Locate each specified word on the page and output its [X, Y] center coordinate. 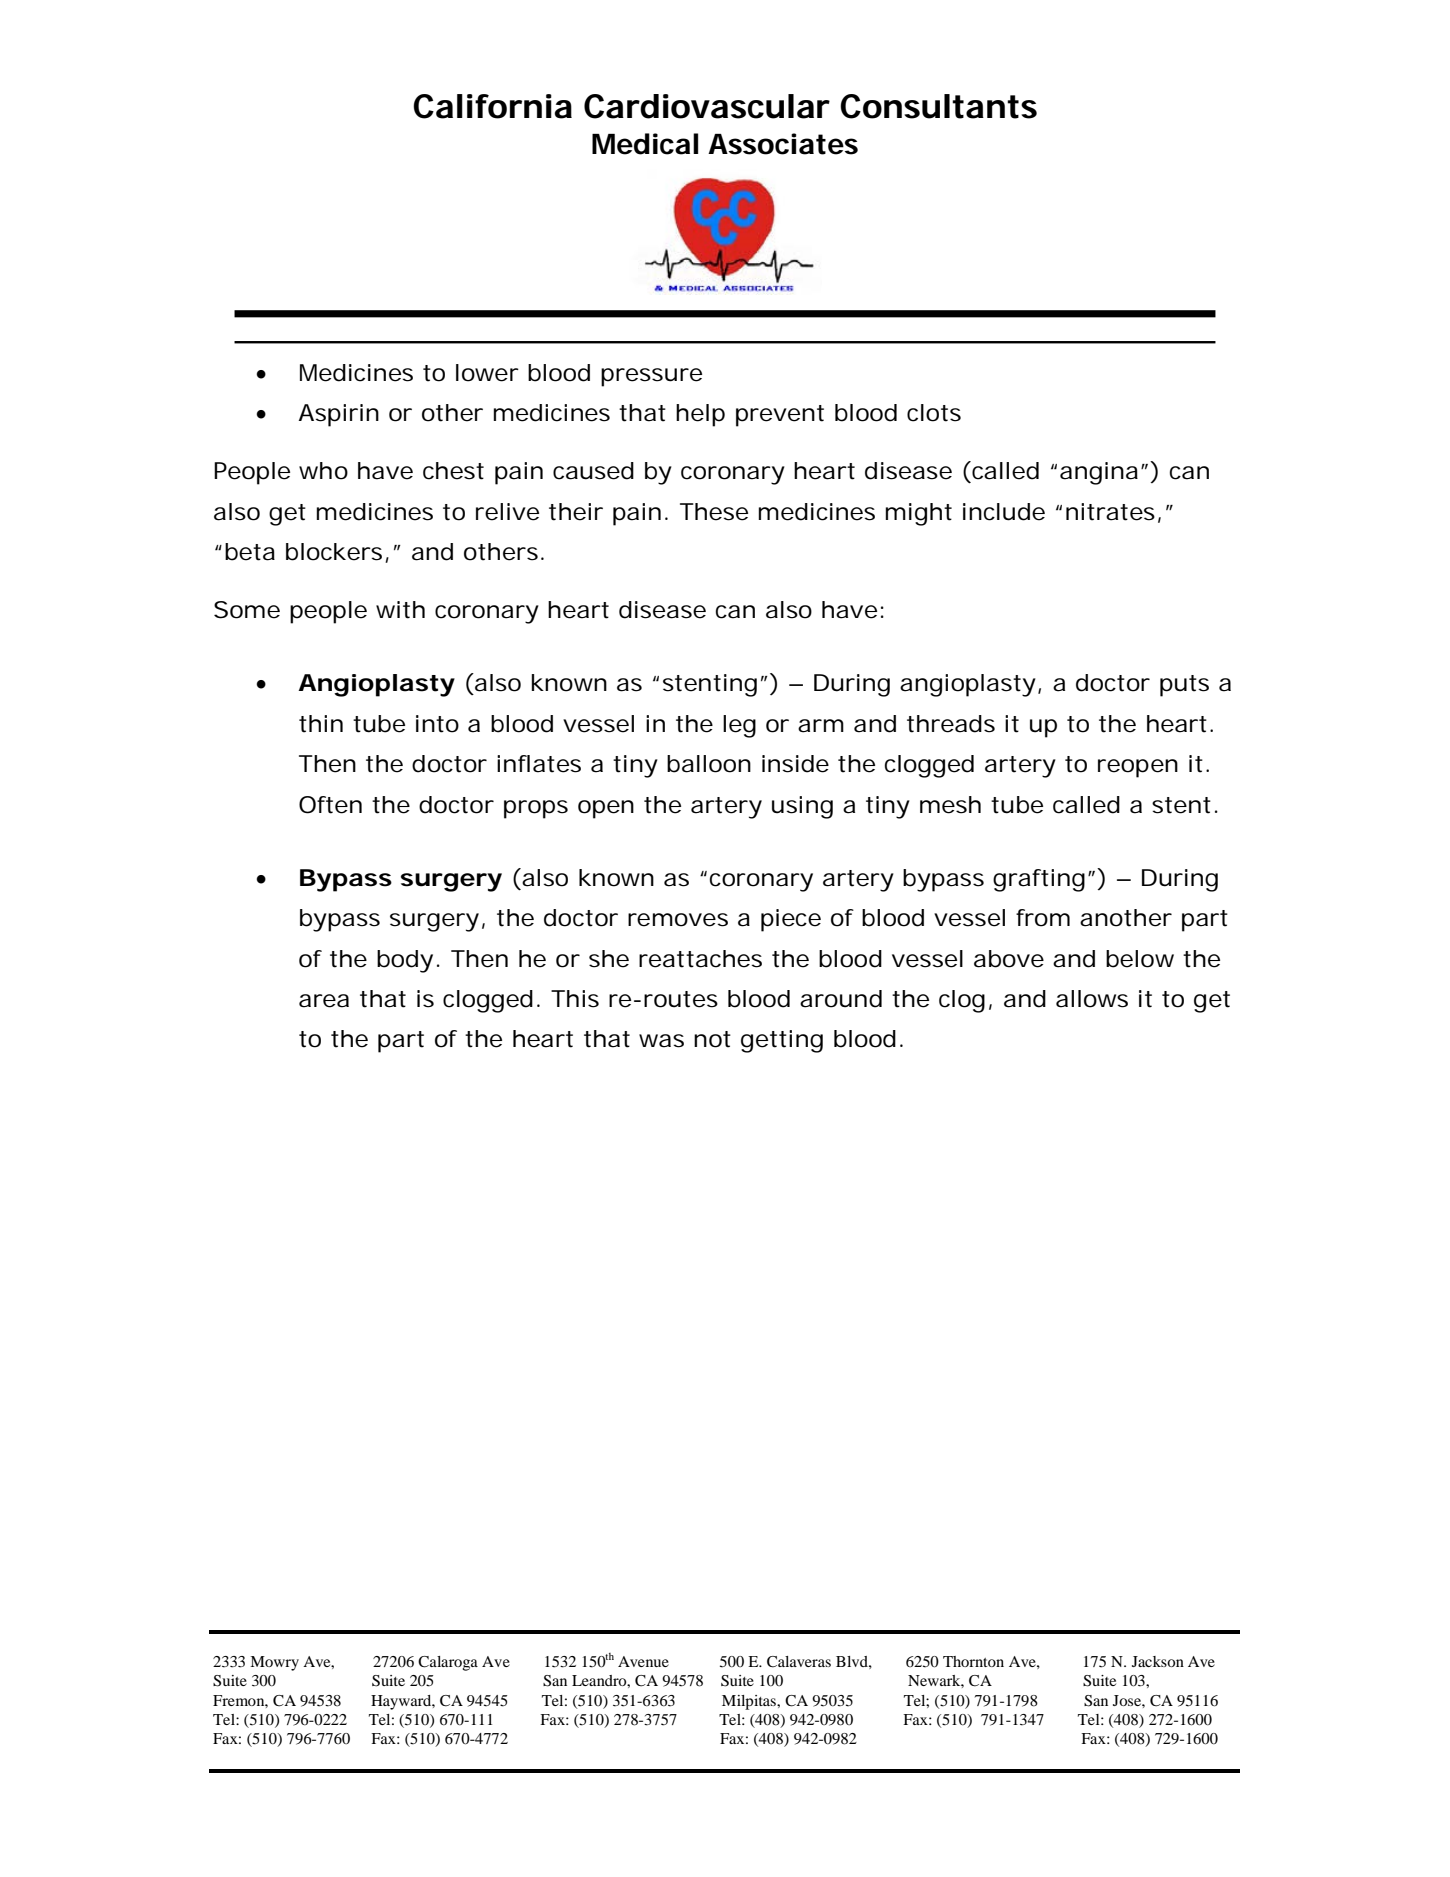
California [492, 106]
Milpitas [750, 1702]
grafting [1042, 880]
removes [678, 920]
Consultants [938, 106]
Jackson [1158, 1661]
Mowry [274, 1663]
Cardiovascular [707, 106]
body [408, 961]
